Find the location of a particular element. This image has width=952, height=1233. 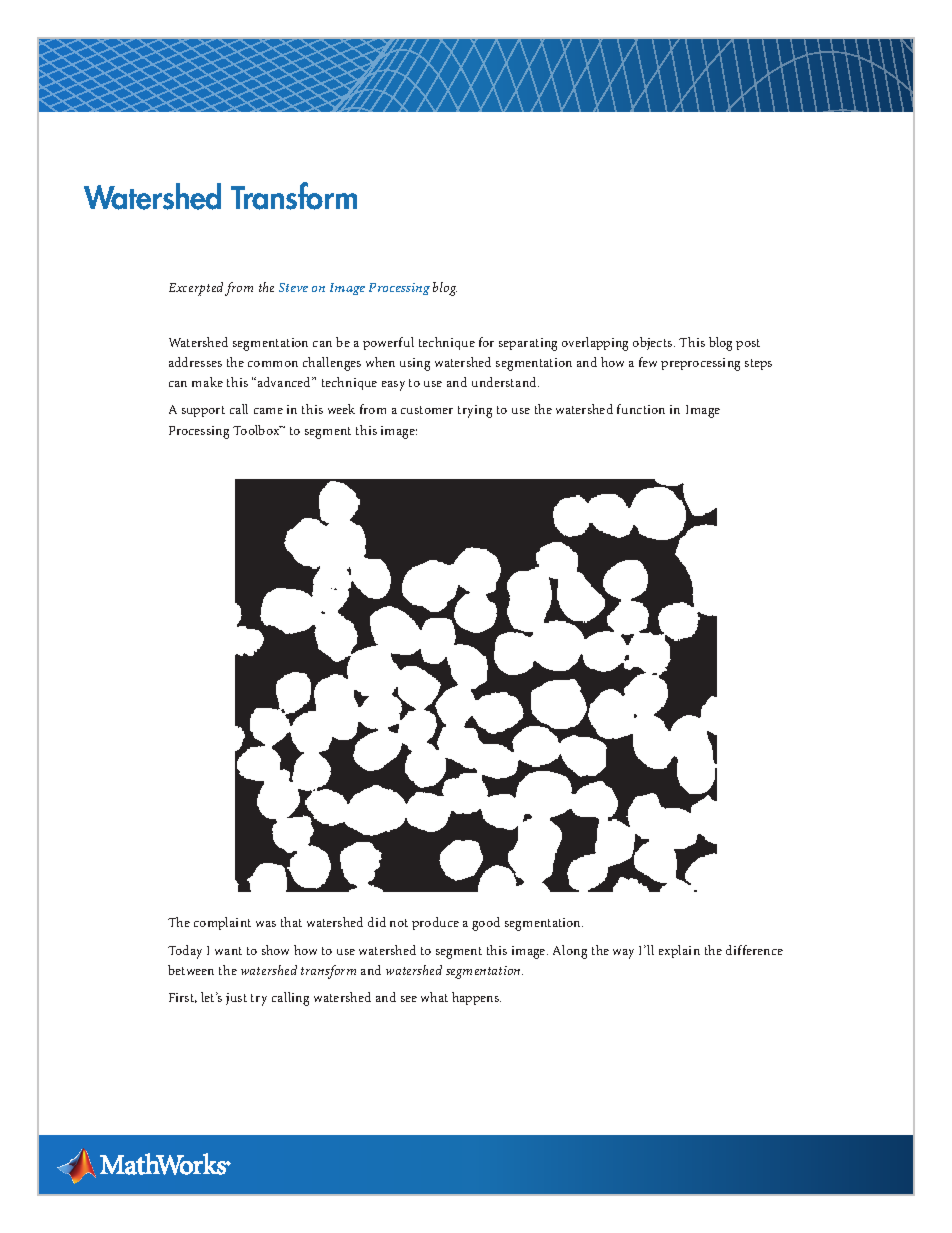

just is located at coordinates (236, 999).
